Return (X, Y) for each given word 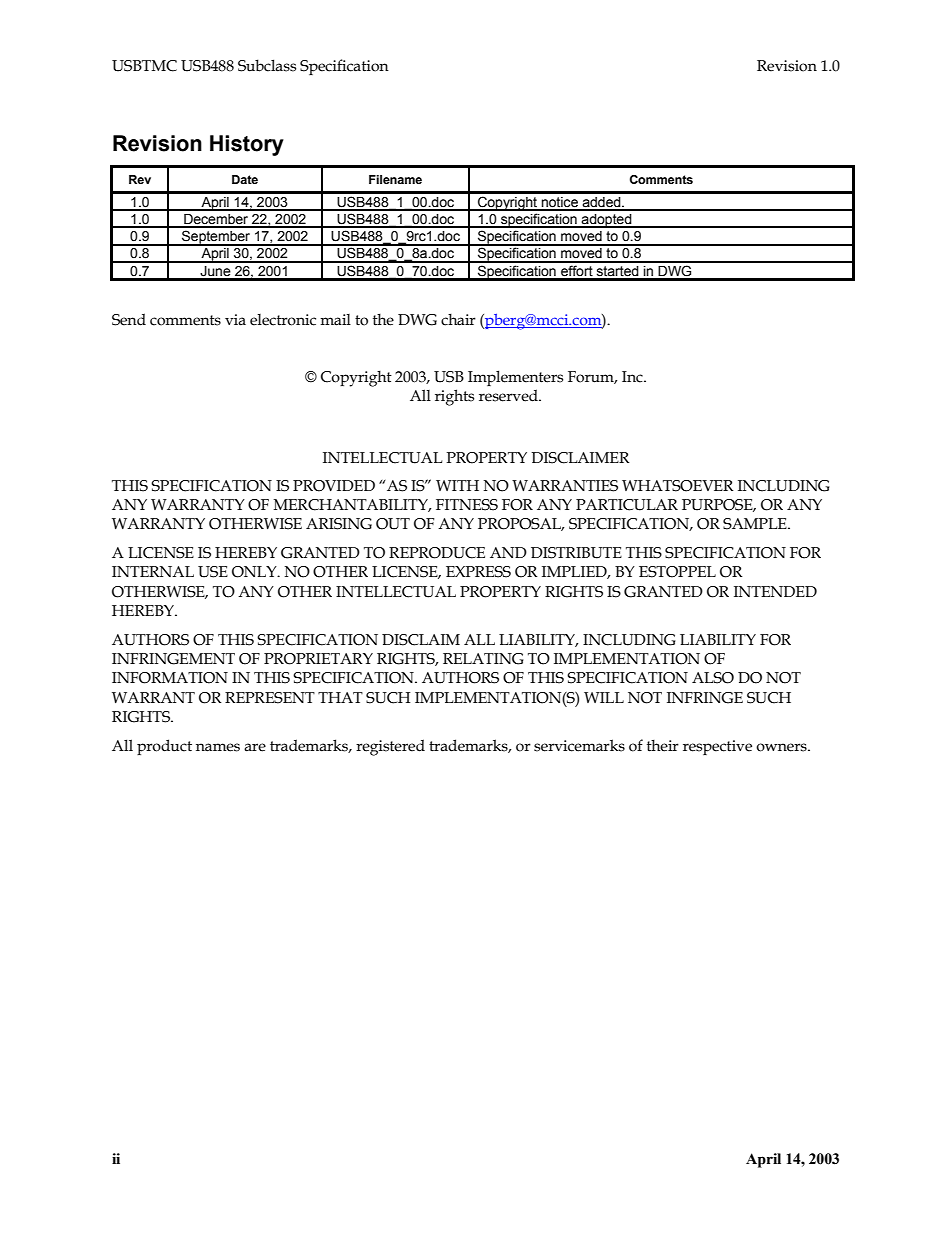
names (218, 747)
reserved (509, 395)
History (247, 145)
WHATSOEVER (678, 486)
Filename (395, 179)
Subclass (267, 65)
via (235, 320)
